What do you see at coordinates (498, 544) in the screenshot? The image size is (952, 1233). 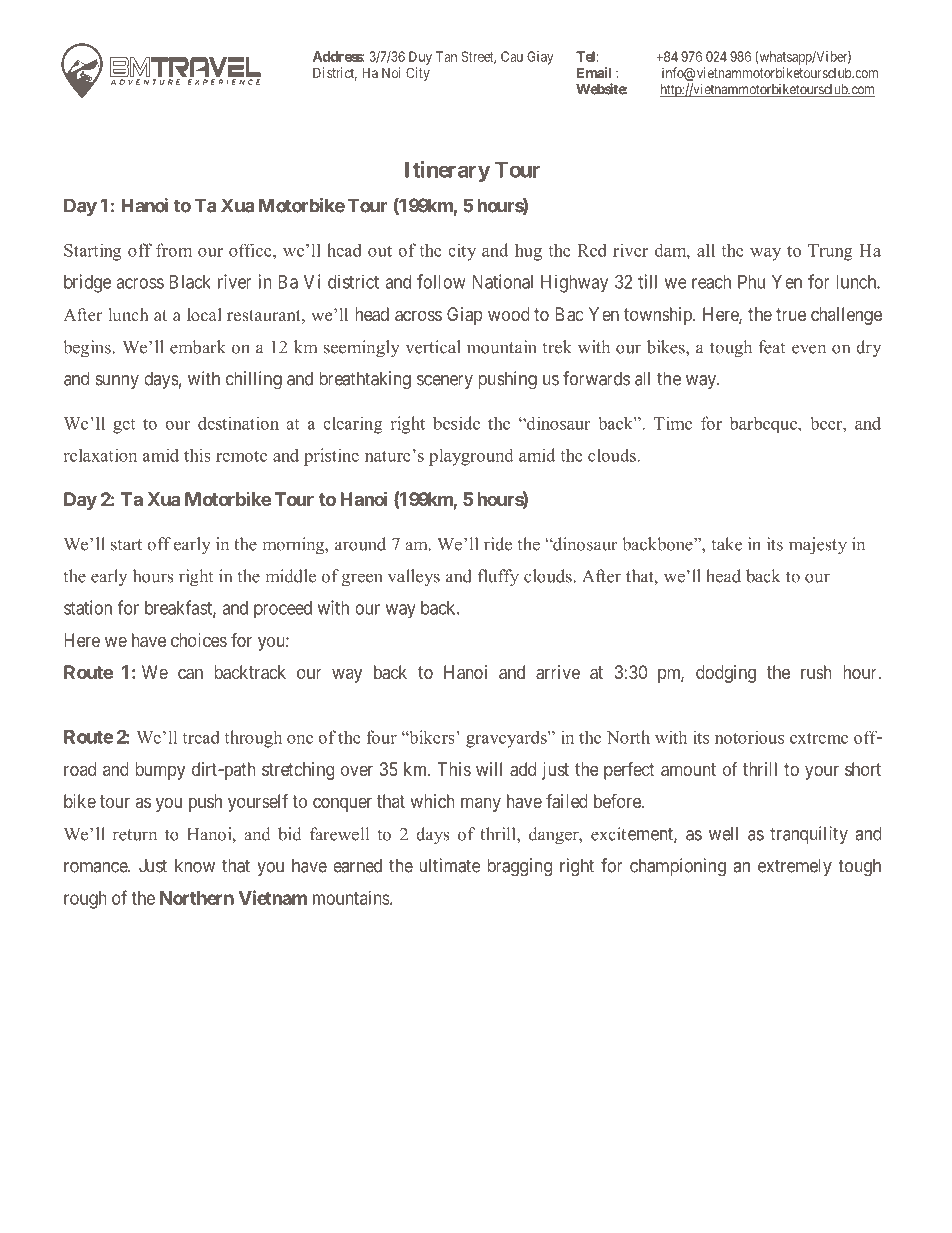 I see `ride` at bounding box center [498, 544].
